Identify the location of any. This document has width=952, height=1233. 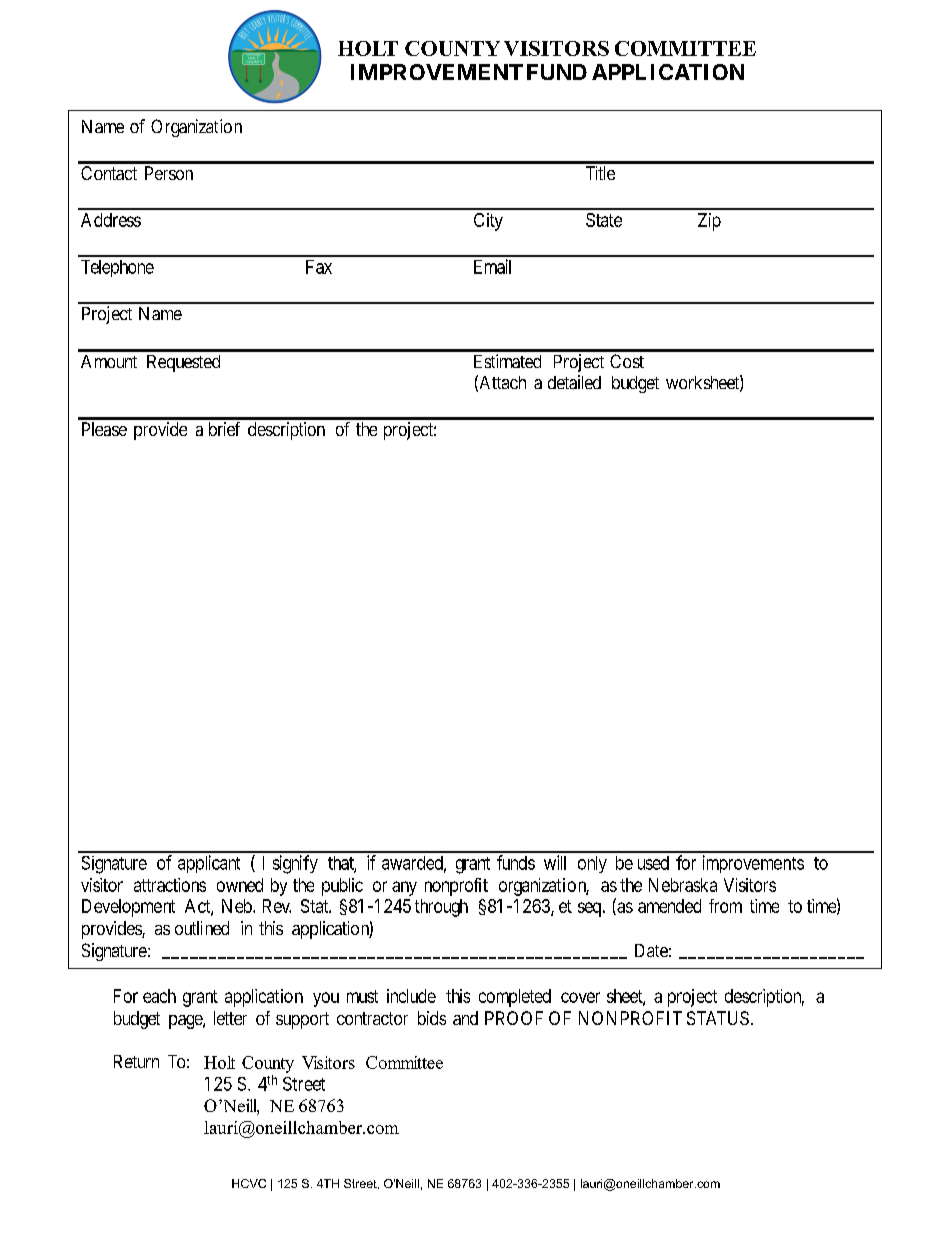
(404, 888).
